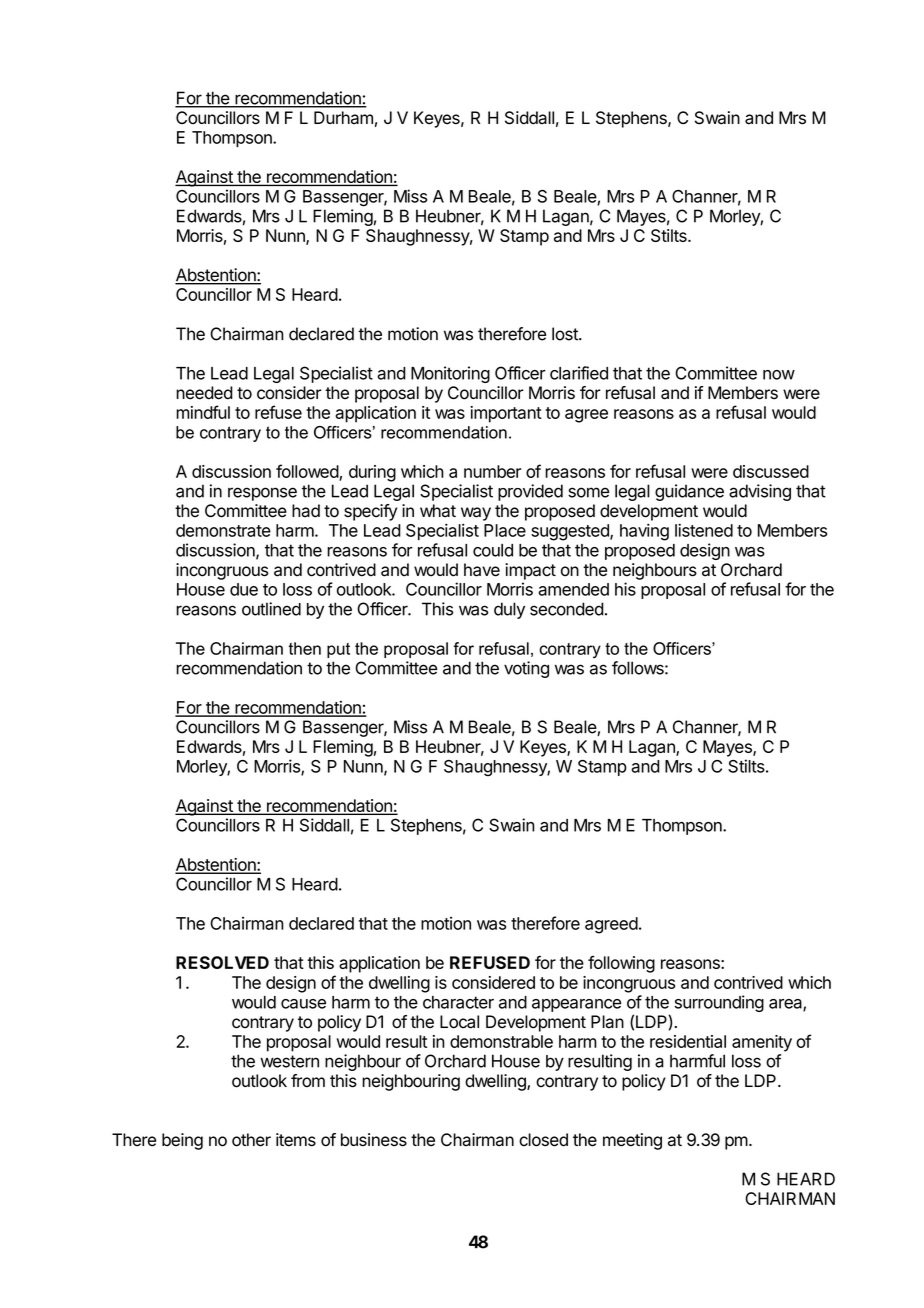 This page has height=1308, width=924. I want to click on other, so click(251, 1140).
